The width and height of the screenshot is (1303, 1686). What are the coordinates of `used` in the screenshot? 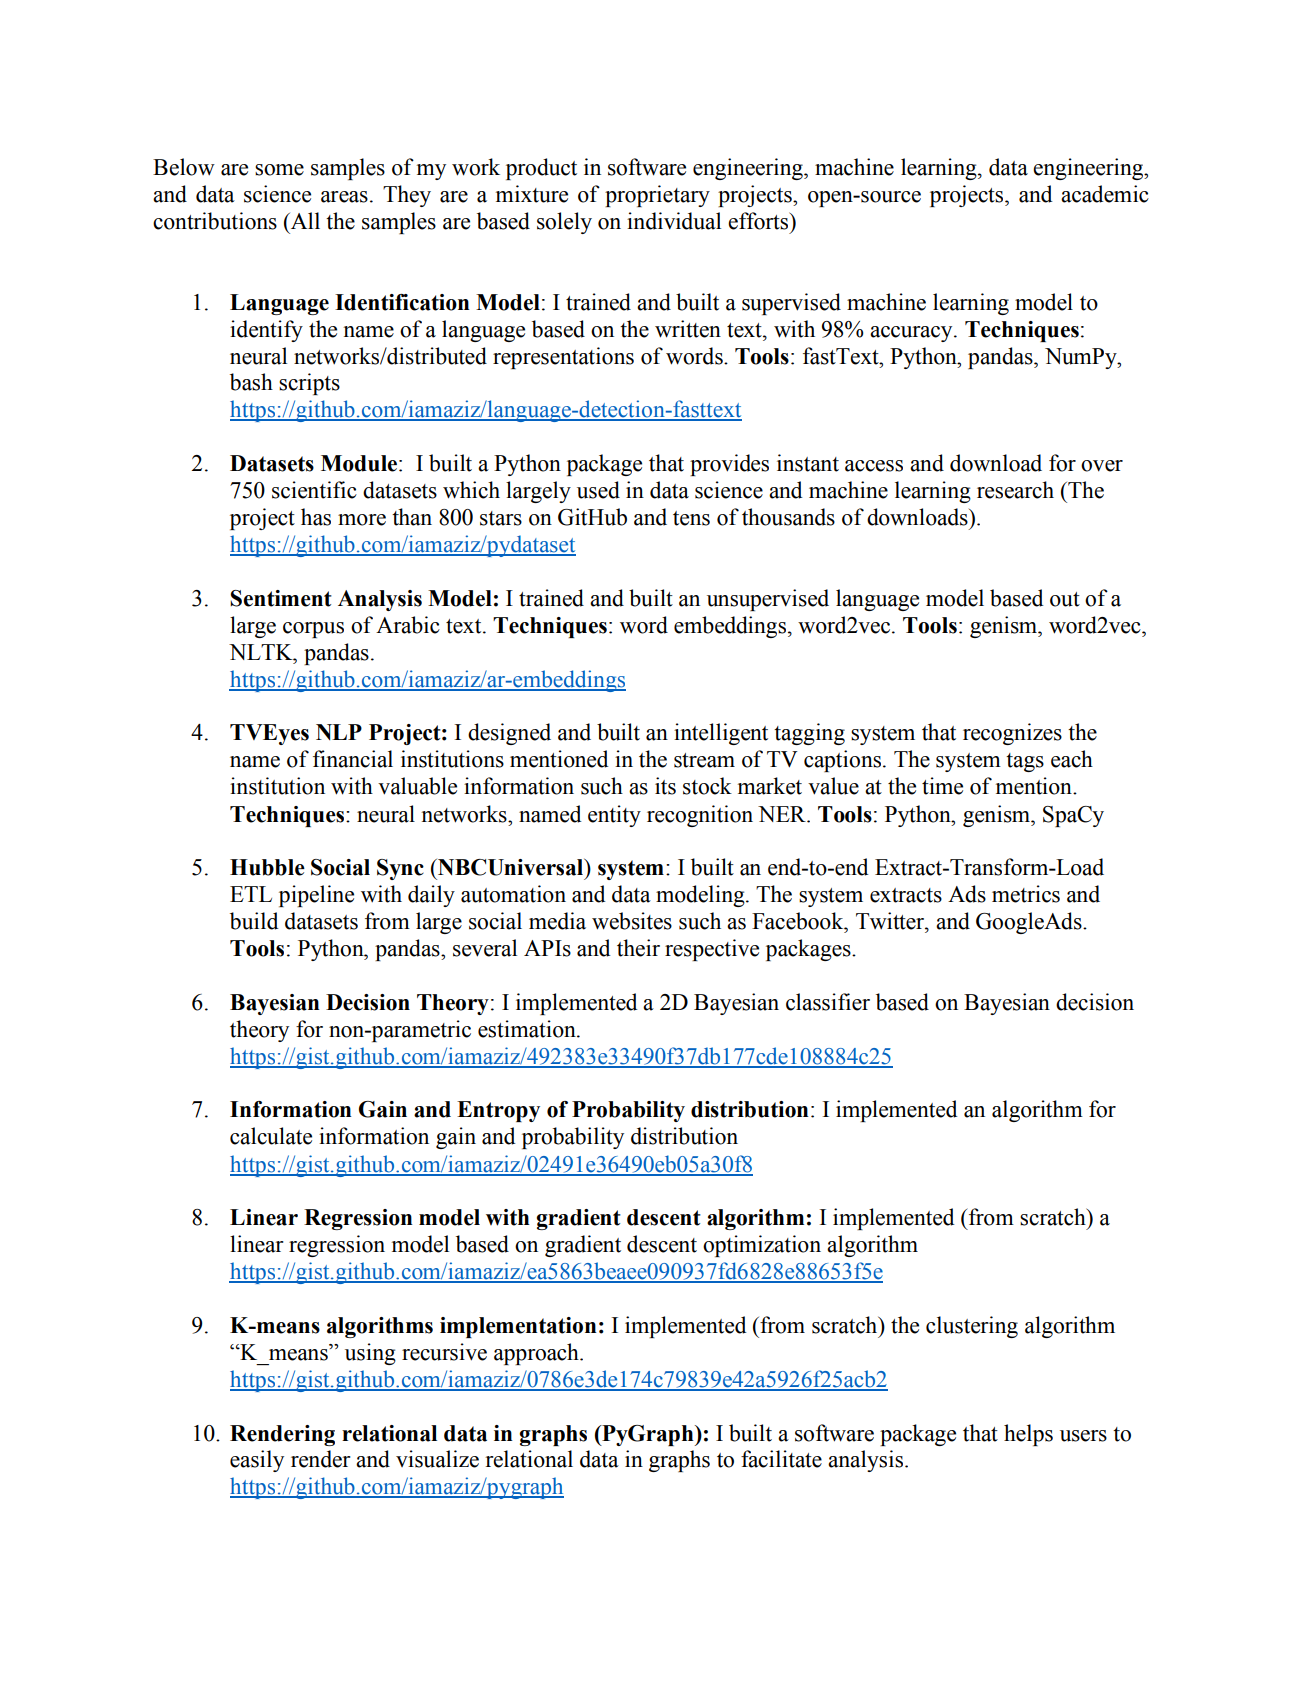 It's located at (598, 490).
